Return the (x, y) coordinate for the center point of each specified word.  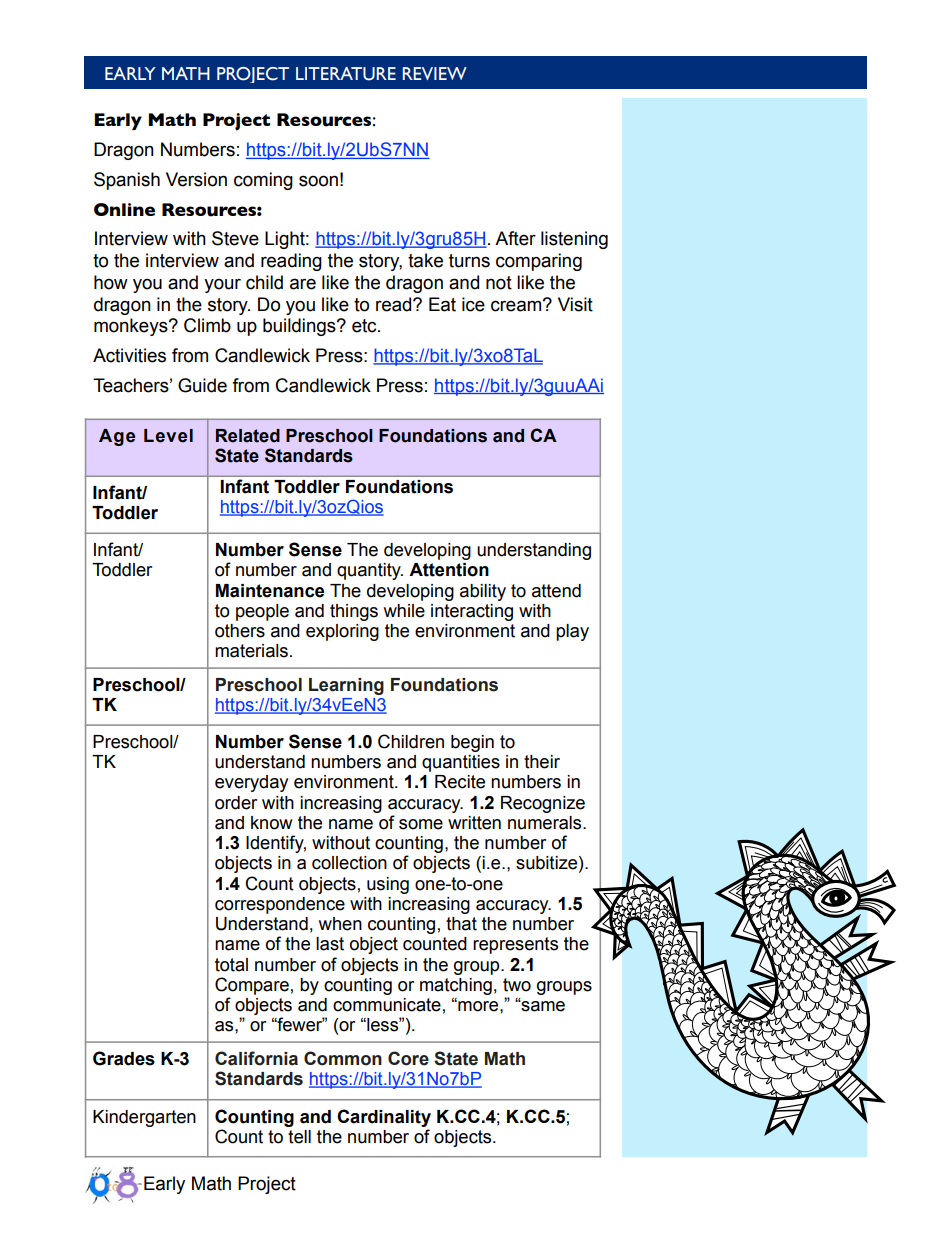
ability (483, 592)
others (240, 631)
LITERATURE (346, 74)
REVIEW (435, 73)
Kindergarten (144, 1118)
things (354, 612)
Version (196, 179)
